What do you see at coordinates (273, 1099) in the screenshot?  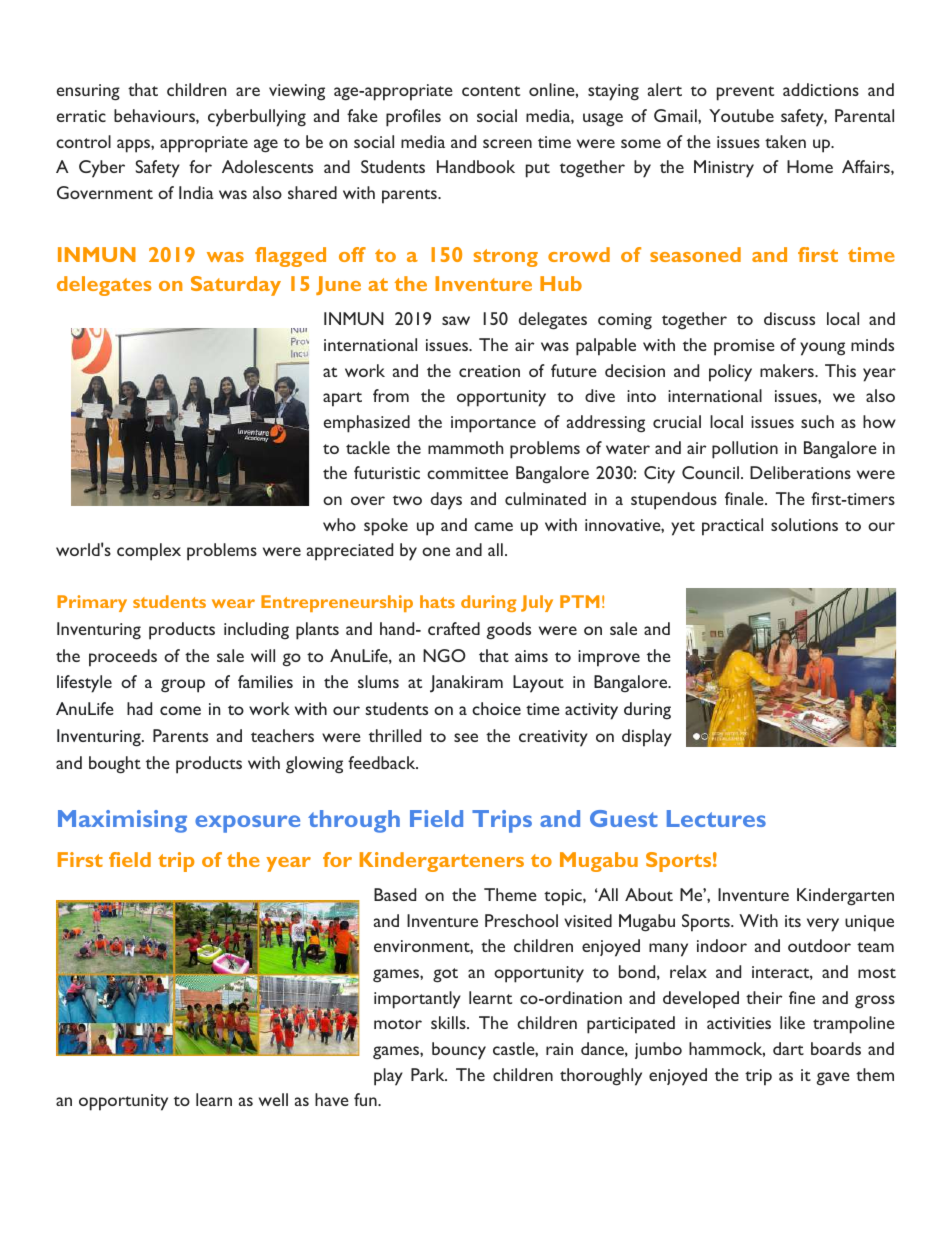 I see `well` at bounding box center [273, 1099].
